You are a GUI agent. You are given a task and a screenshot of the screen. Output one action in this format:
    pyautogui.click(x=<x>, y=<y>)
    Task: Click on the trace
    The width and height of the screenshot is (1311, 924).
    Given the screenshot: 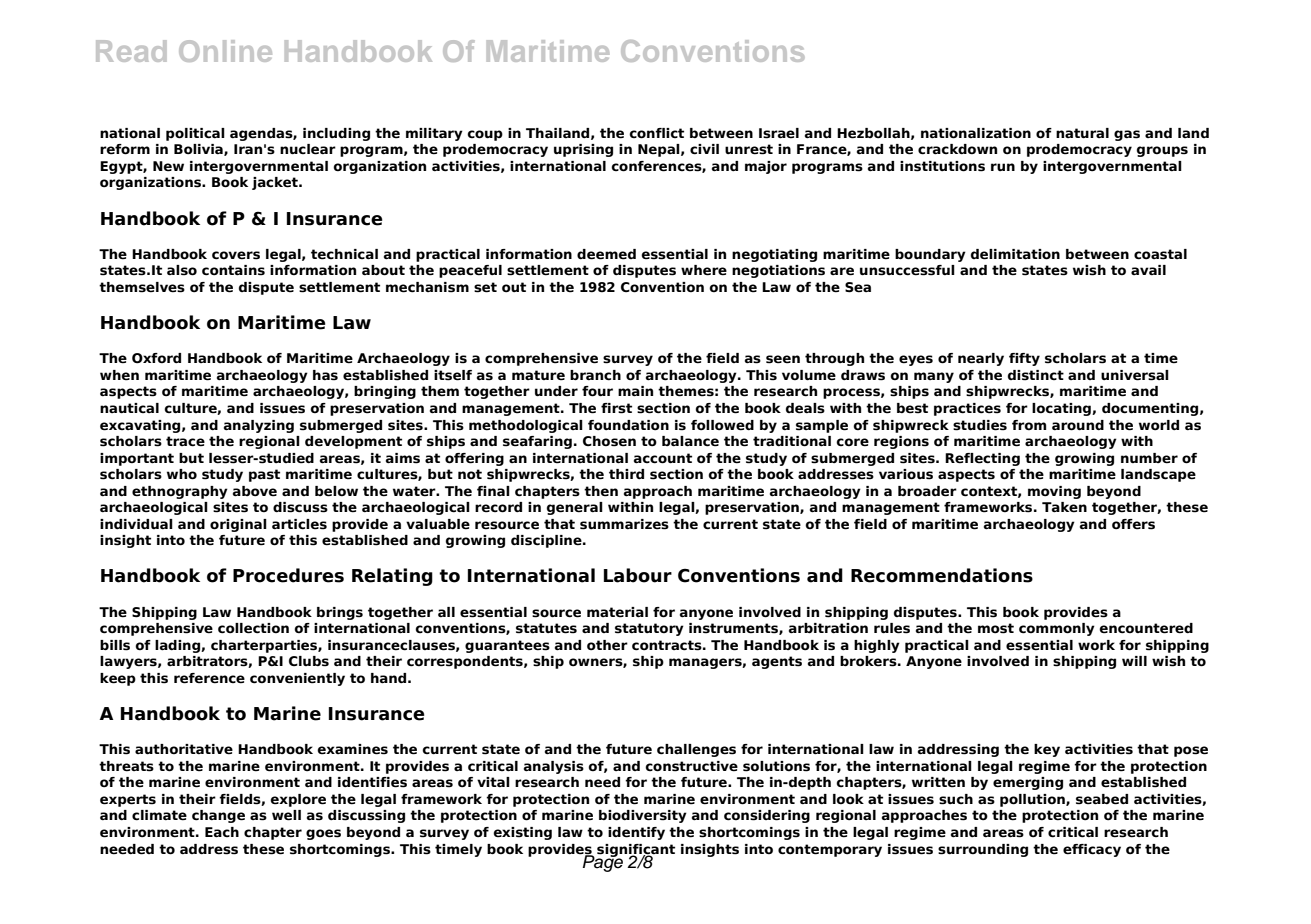 What is the action you would take?
    pyautogui.click(x=185, y=441)
